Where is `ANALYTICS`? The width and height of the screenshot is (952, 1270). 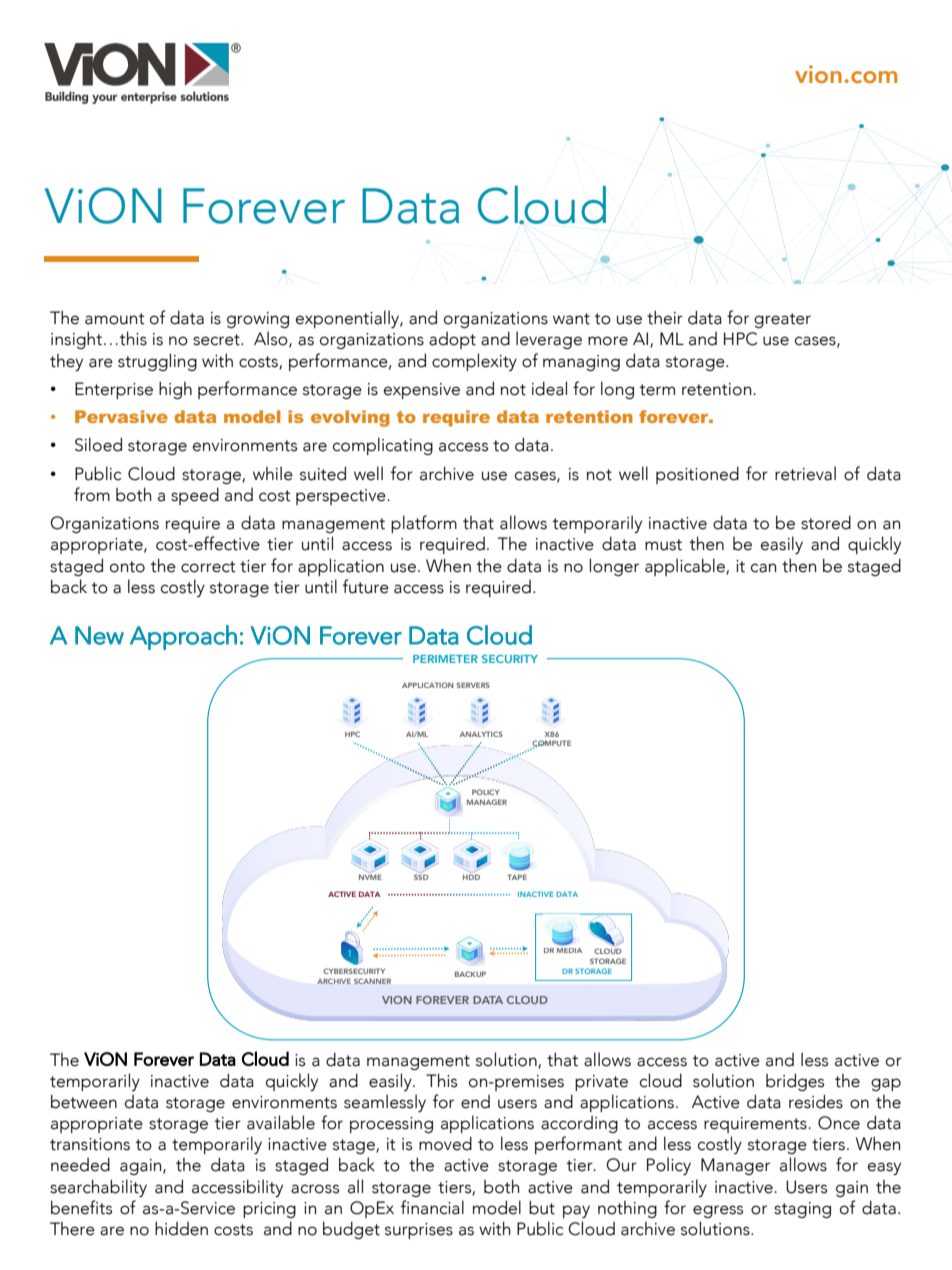 ANALYTICS is located at coordinates (481, 734).
